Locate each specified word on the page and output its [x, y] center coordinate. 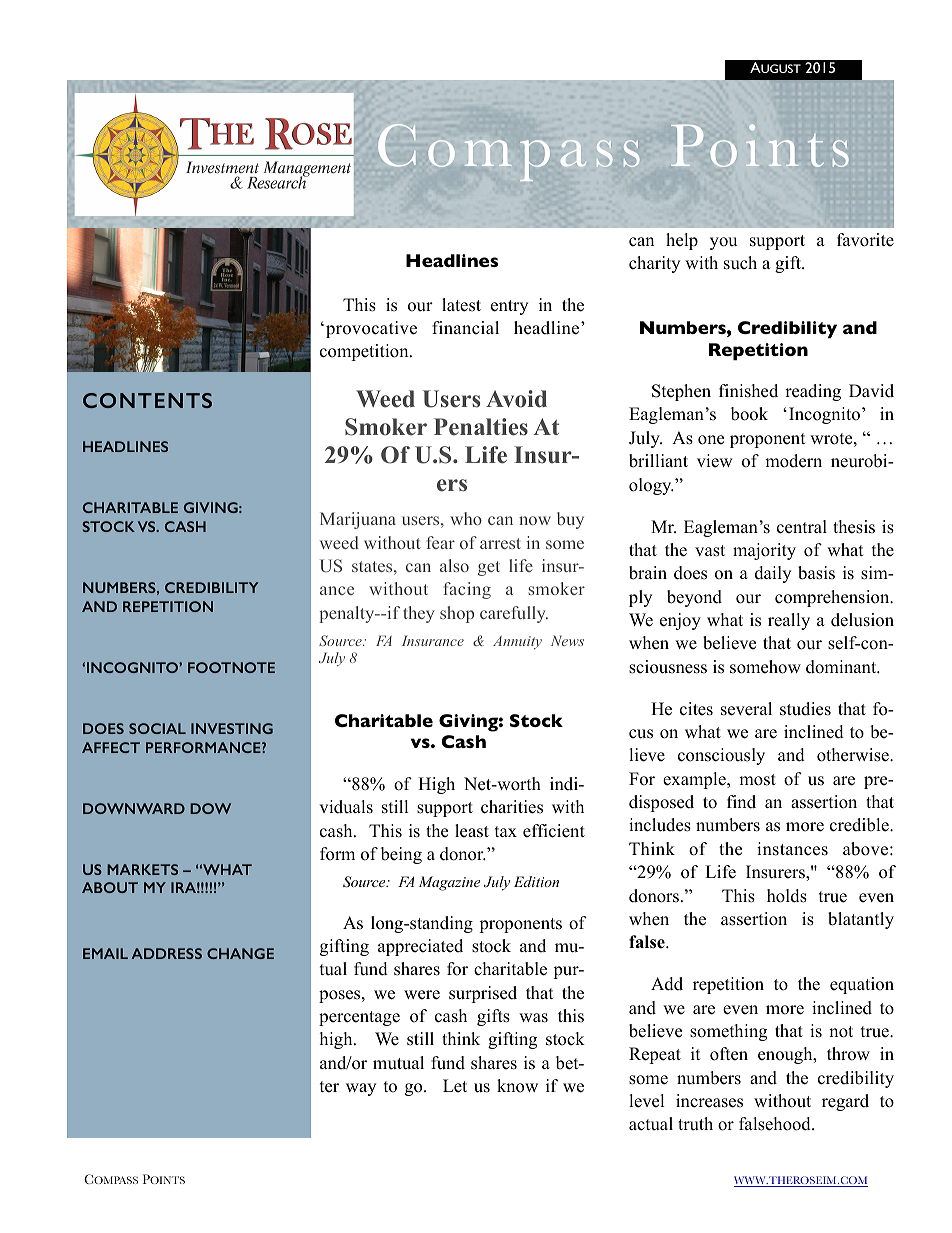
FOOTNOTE [231, 667]
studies [805, 709]
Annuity [517, 643]
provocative [371, 329]
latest [461, 305]
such [740, 263]
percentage [359, 1018]
